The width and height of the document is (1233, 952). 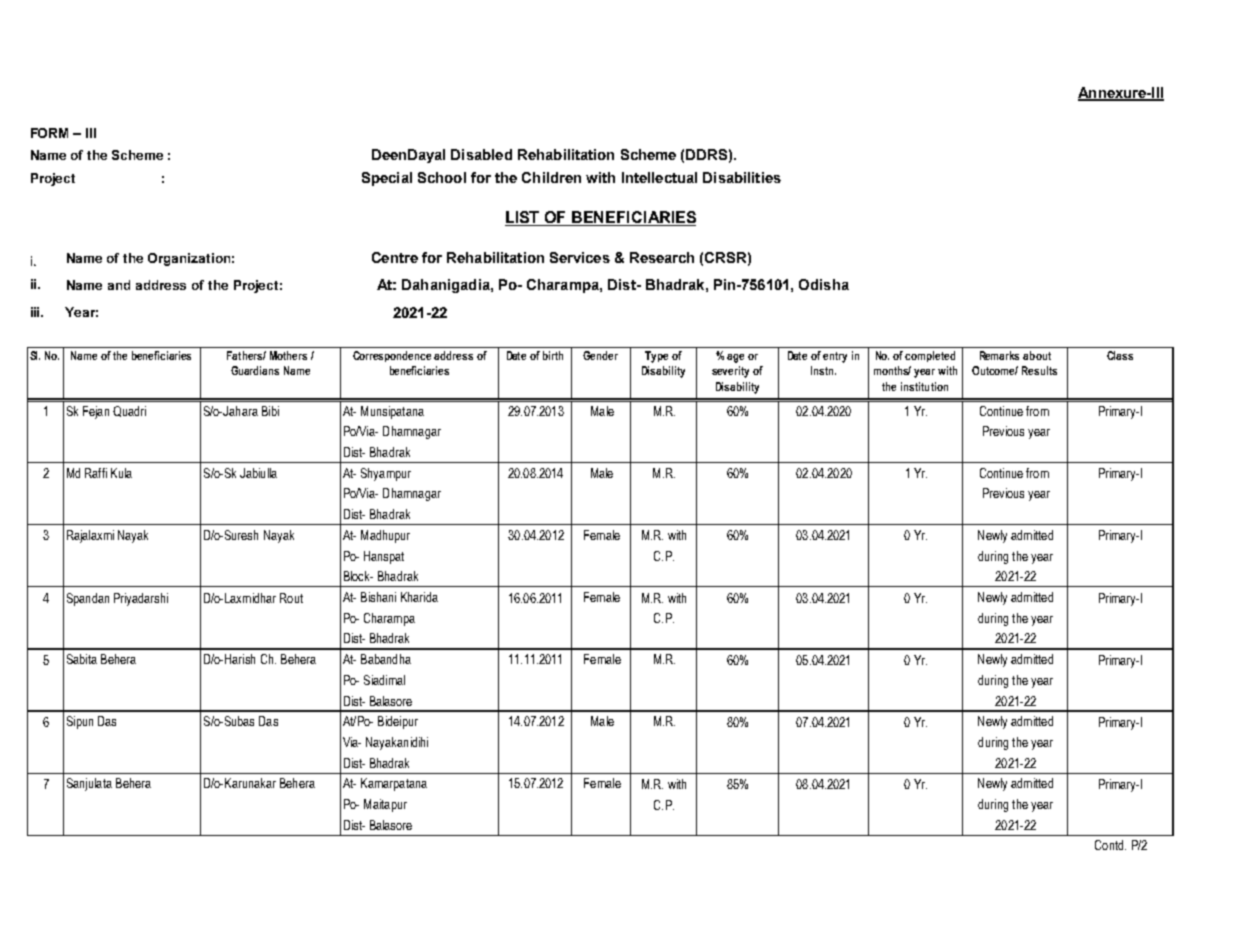 I want to click on institution, so click(x=924, y=386).
